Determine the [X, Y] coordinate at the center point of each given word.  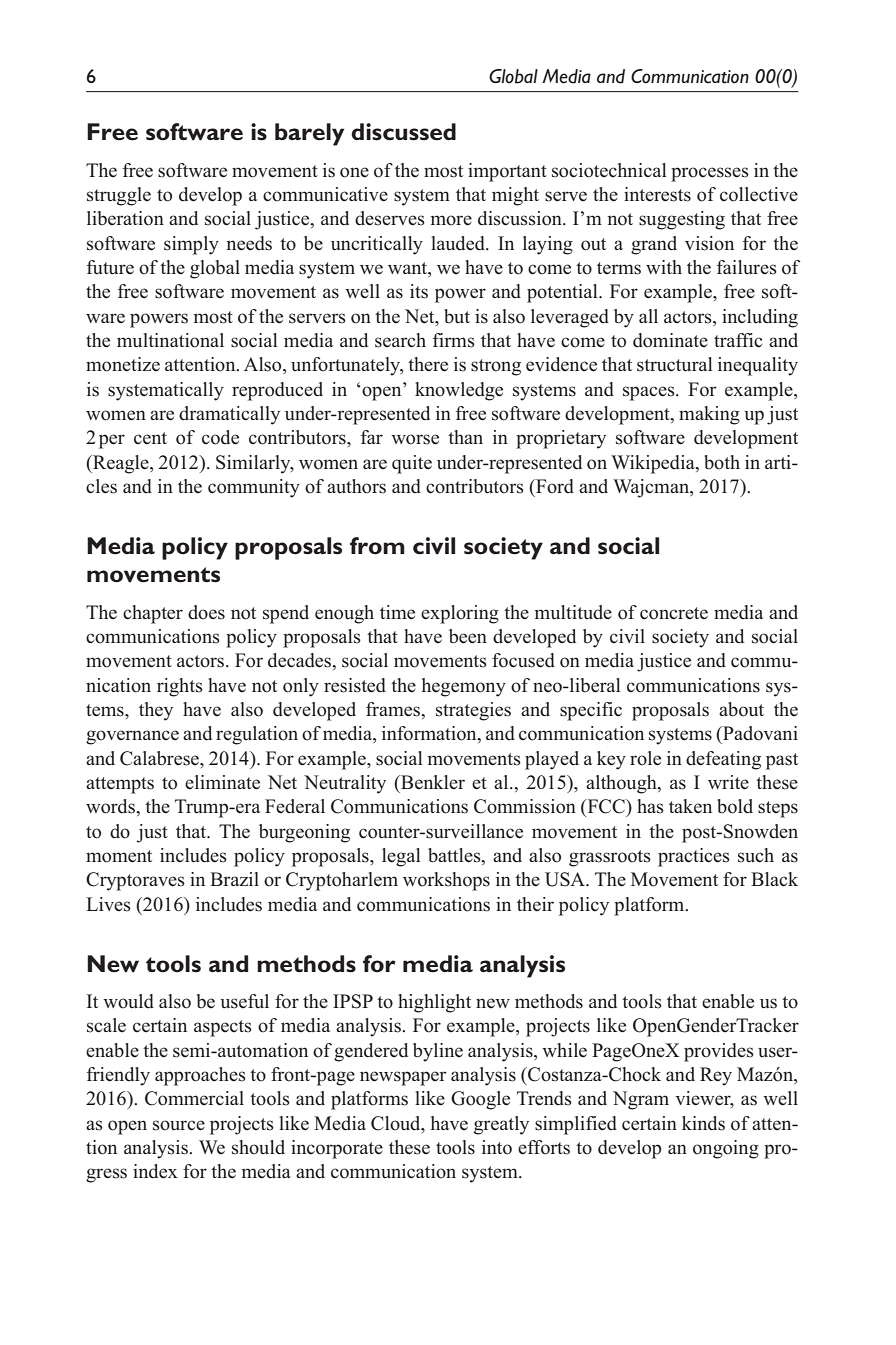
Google [480, 1100]
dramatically [229, 415]
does [206, 612]
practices [694, 857]
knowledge [459, 391]
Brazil [234, 879]
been [468, 636]
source [179, 1125]
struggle [119, 196]
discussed [403, 132]
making [709, 415]
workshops [446, 881]
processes [710, 174]
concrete [674, 613]
